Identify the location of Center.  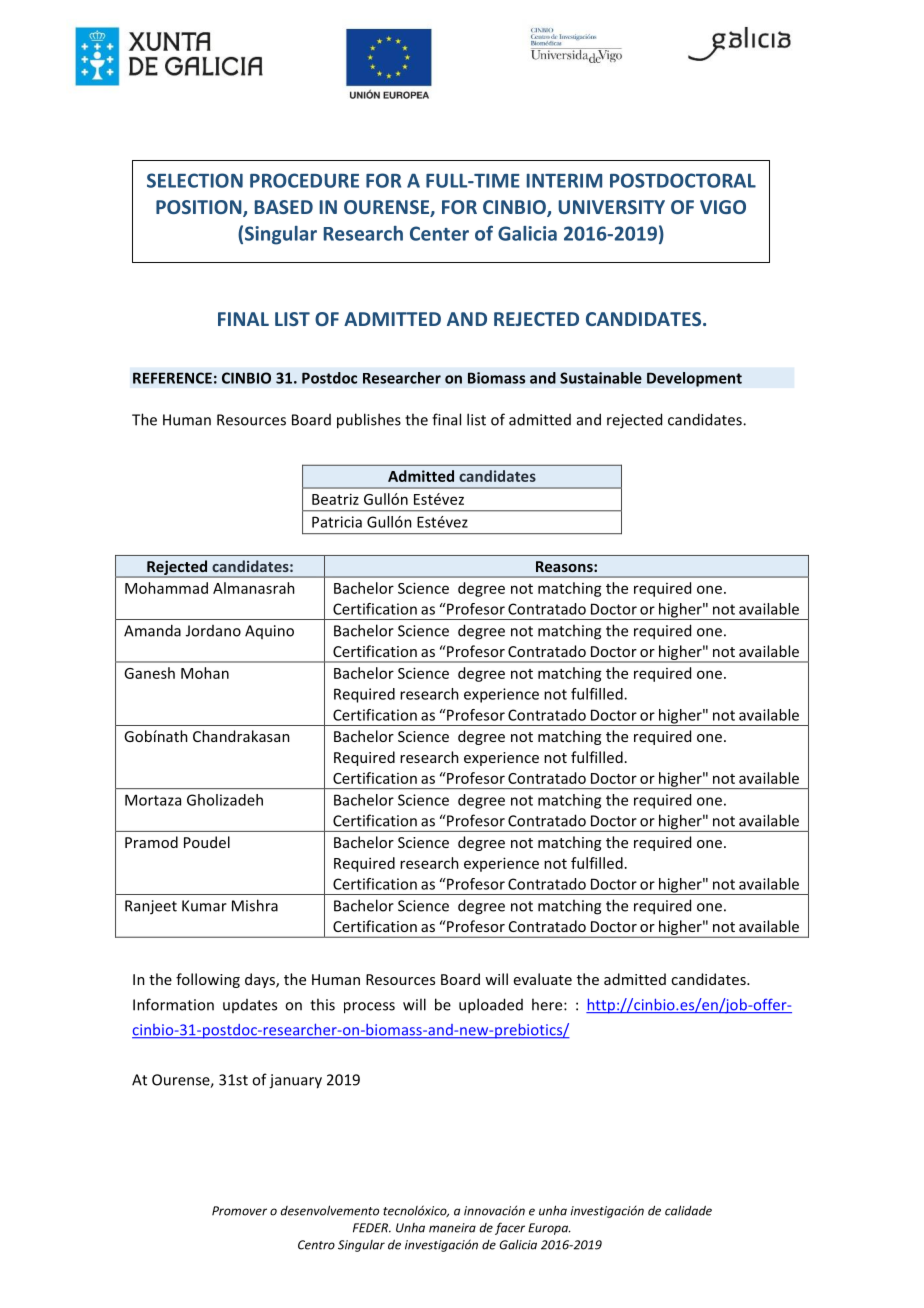
(439, 233).
